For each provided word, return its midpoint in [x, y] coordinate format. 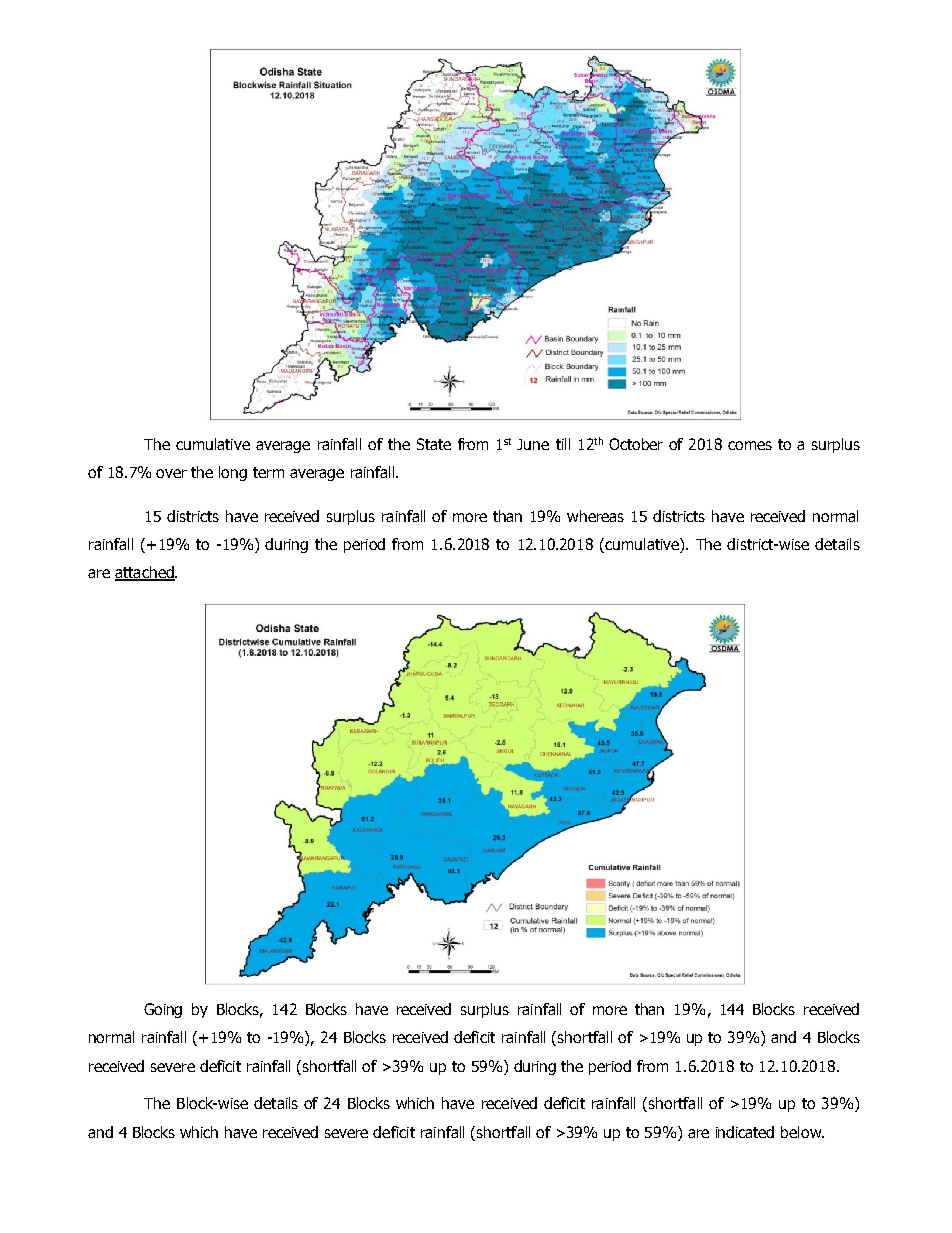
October [636, 444]
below [802, 1132]
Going [163, 1010]
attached [145, 573]
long [233, 473]
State [434, 444]
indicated [745, 1132]
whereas [595, 516]
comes [750, 445]
